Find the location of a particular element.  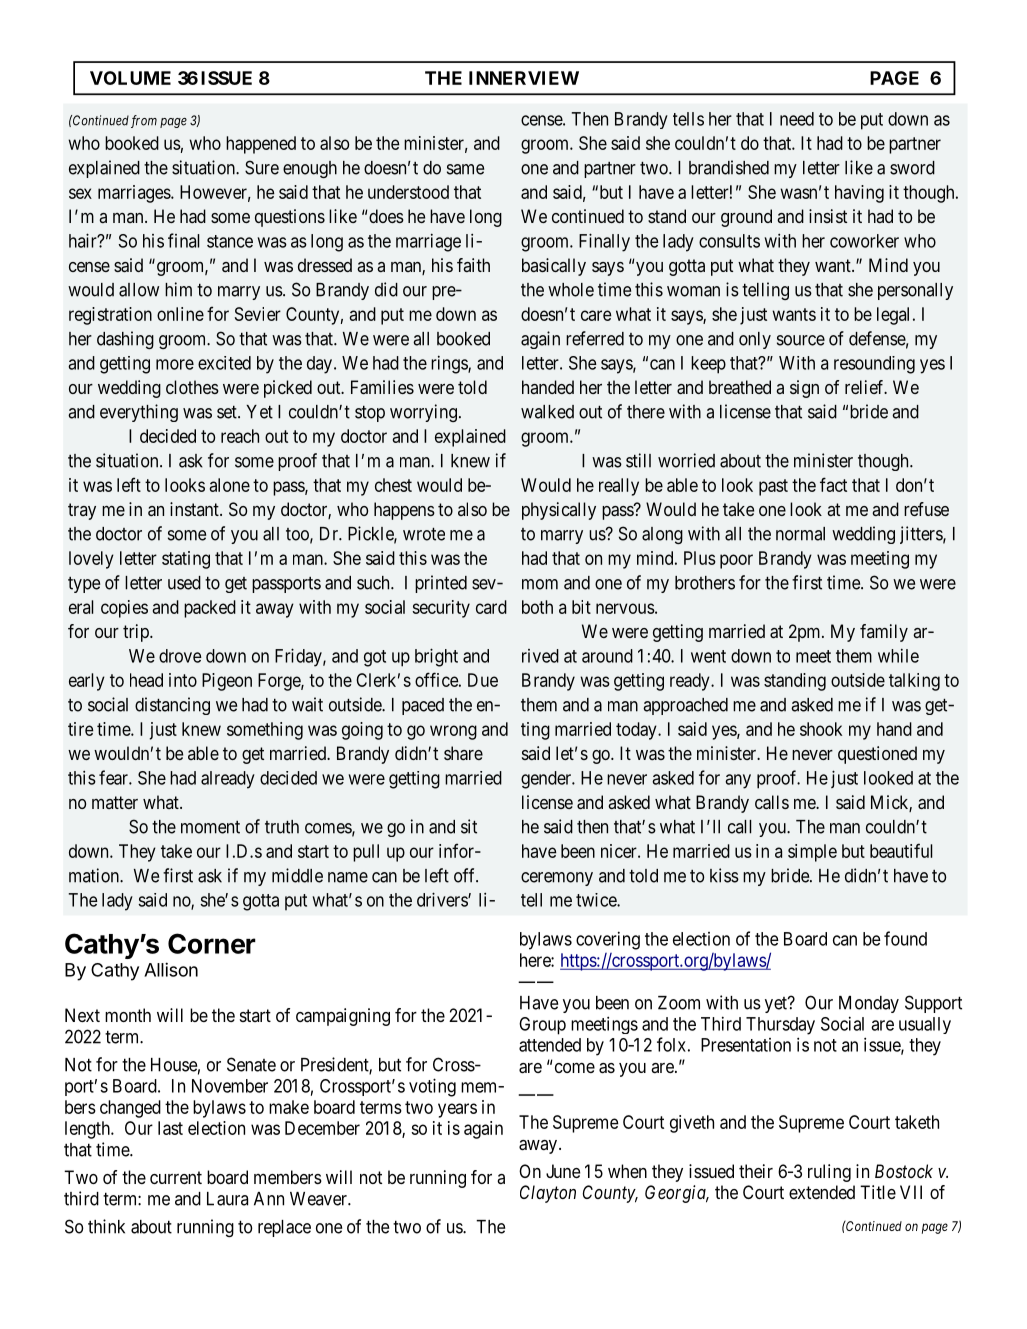

need is located at coordinates (797, 119).
